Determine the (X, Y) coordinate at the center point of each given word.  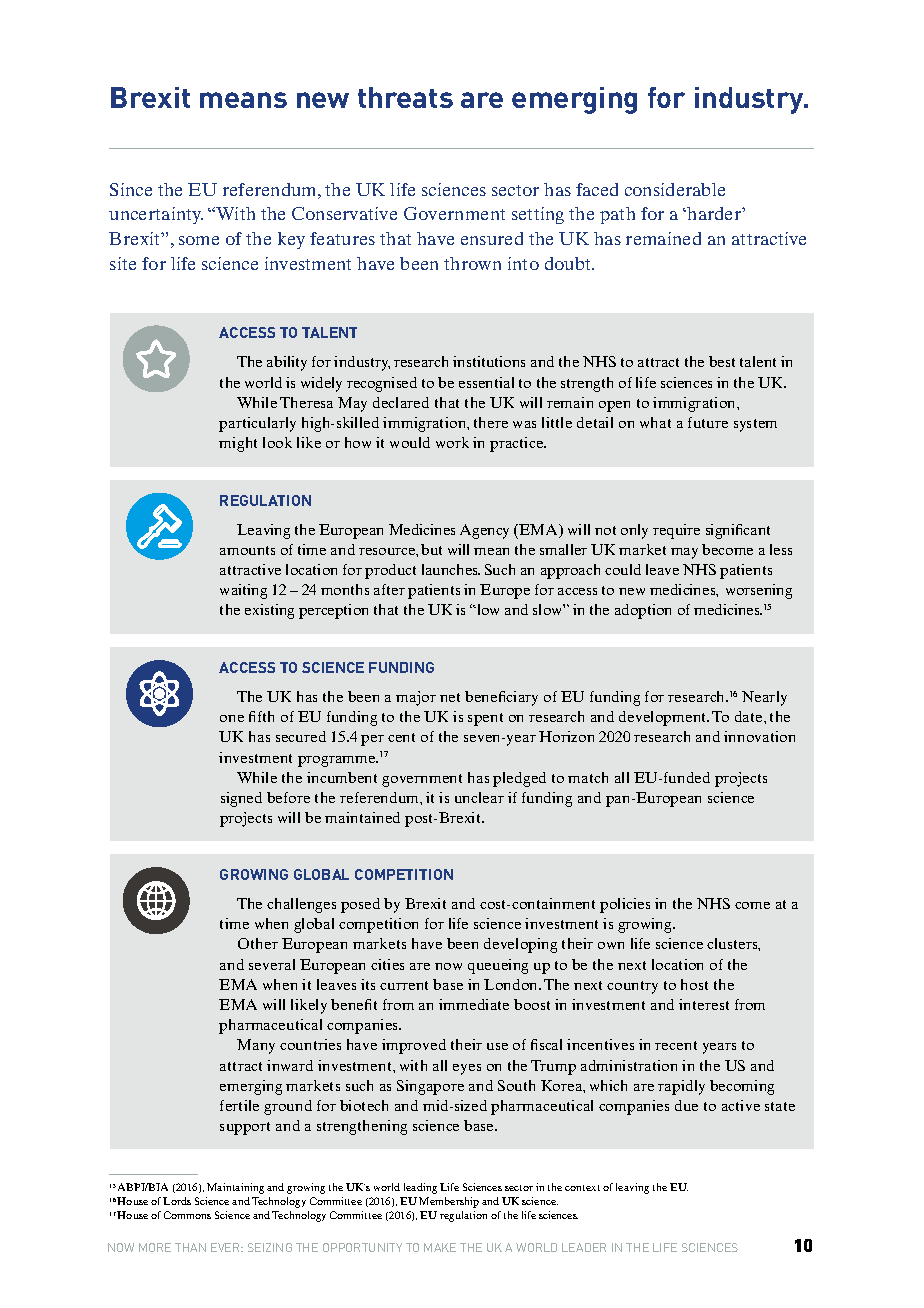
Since (131, 189)
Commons (187, 1215)
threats (405, 97)
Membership (449, 1202)
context (582, 1188)
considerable (675, 189)
